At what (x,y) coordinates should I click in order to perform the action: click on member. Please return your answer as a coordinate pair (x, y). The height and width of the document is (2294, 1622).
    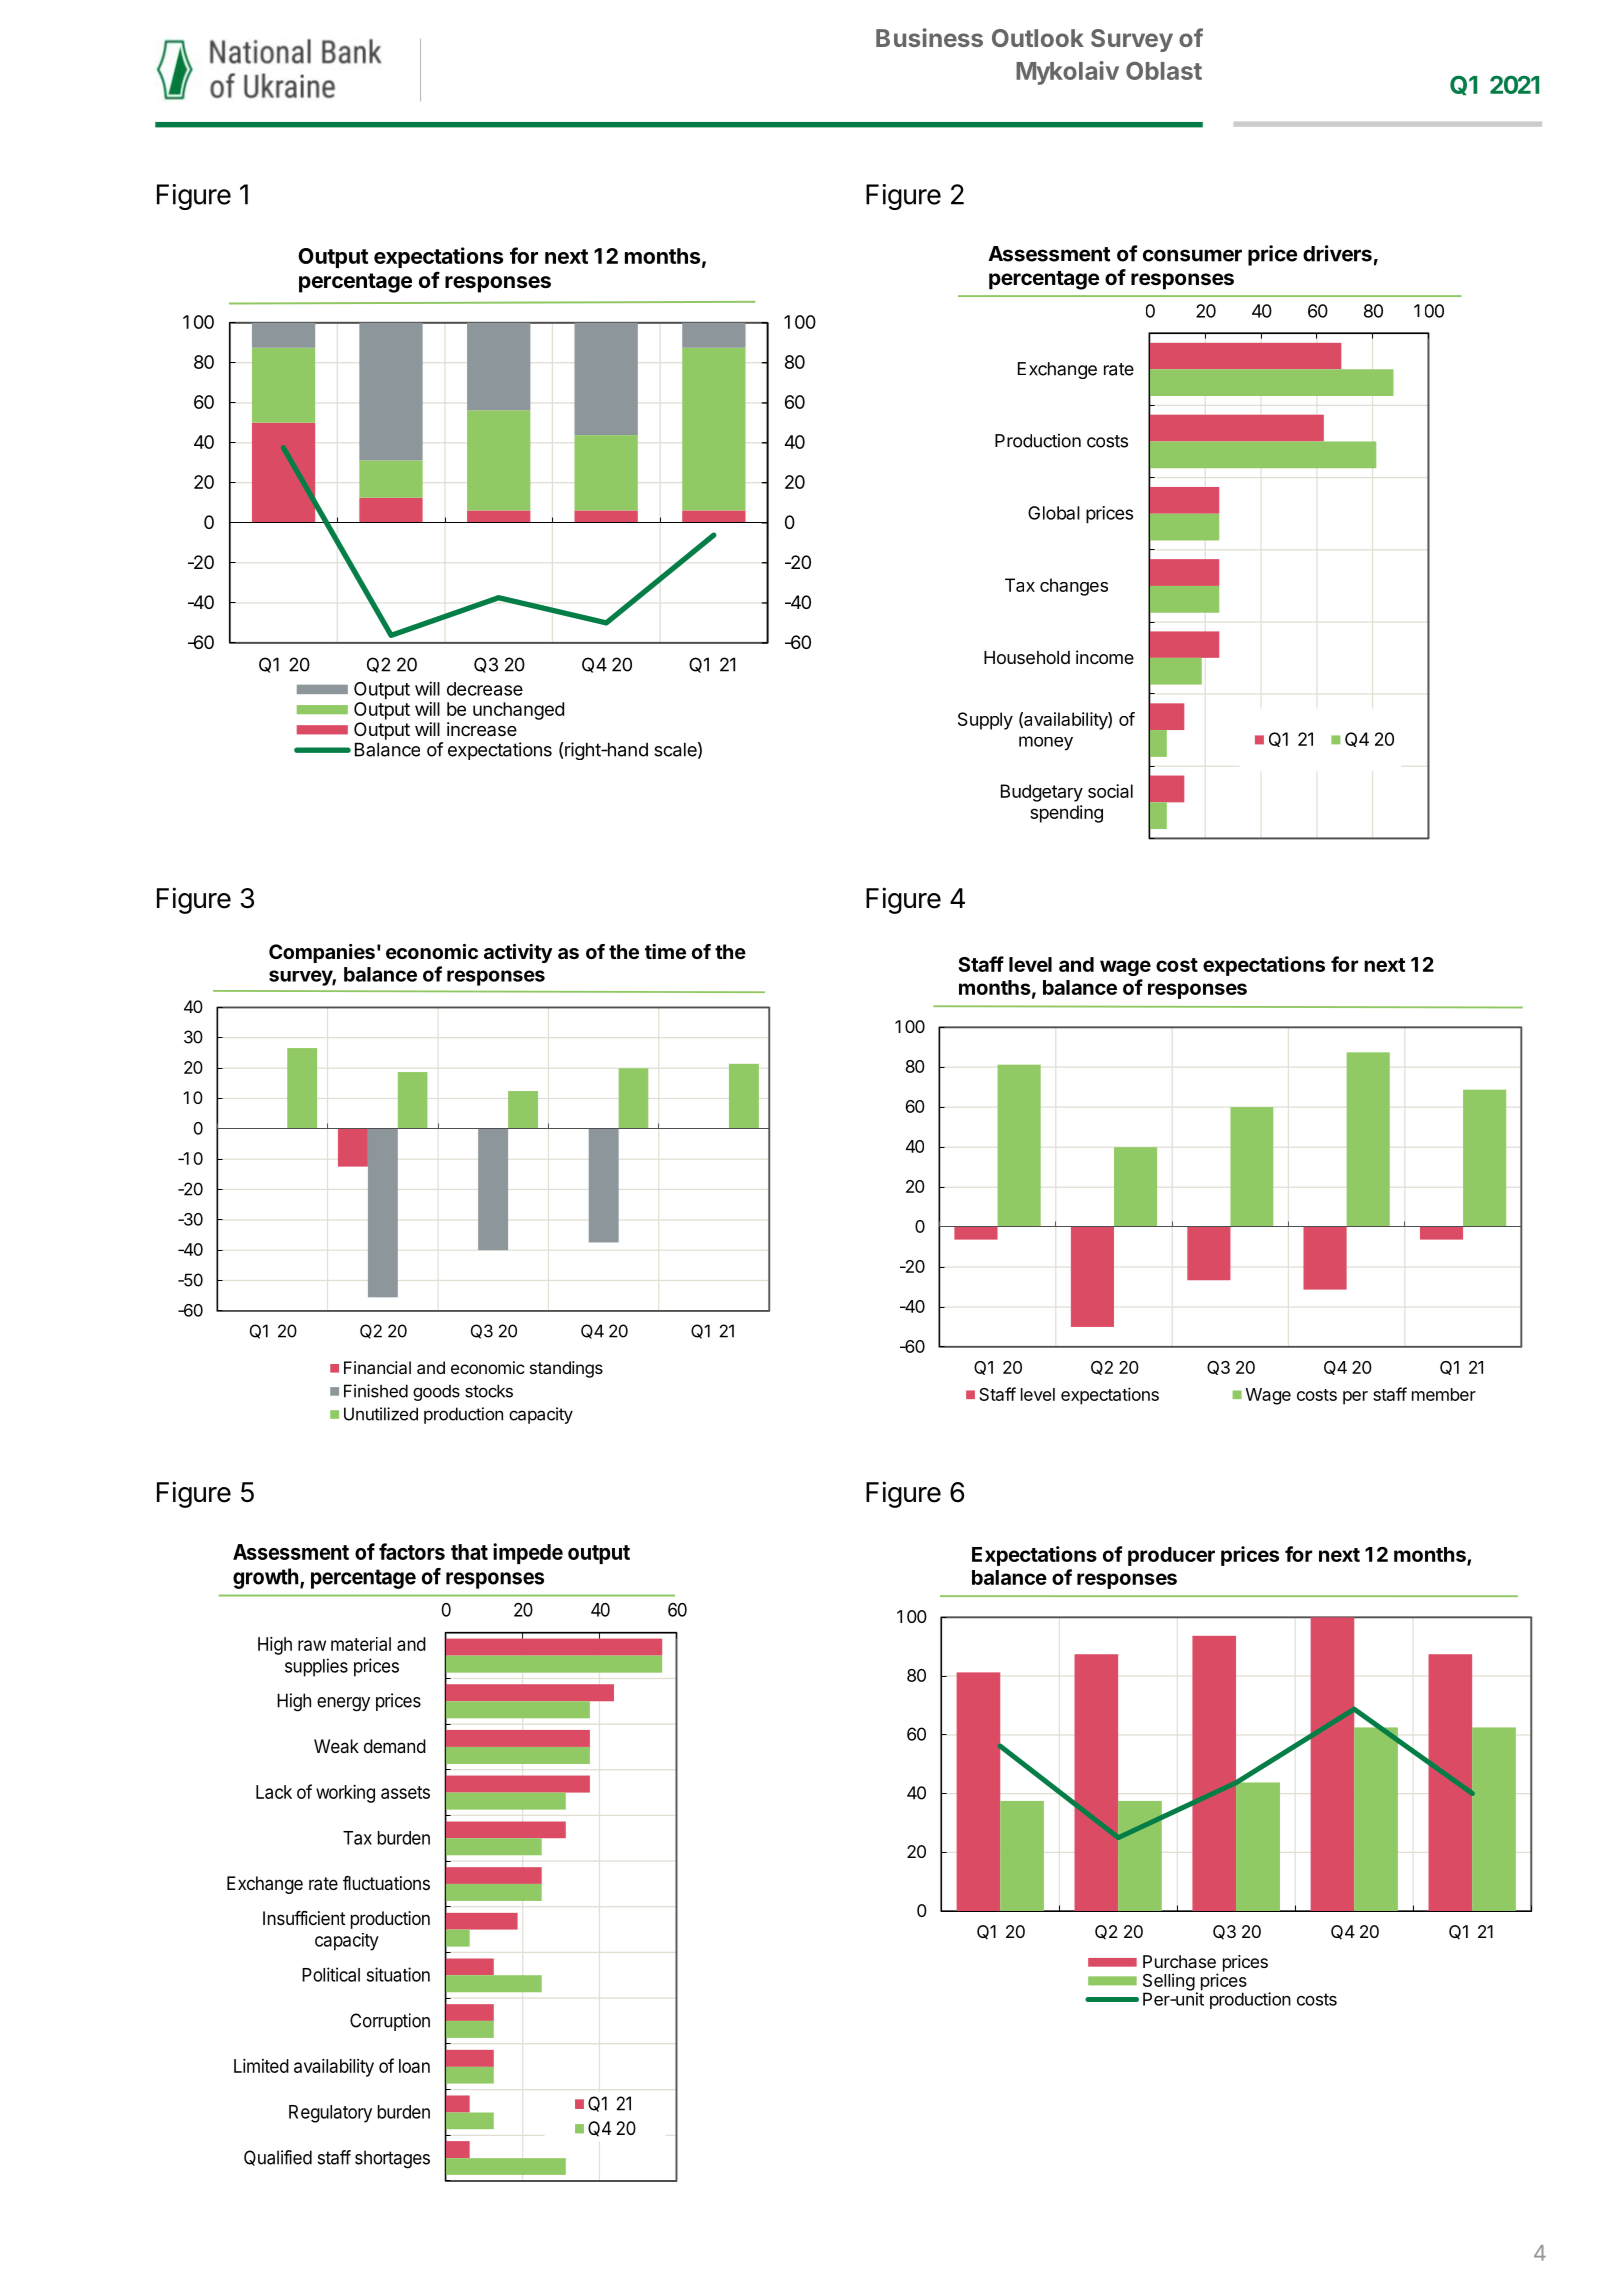
    Looking at the image, I should click on (1444, 1394).
